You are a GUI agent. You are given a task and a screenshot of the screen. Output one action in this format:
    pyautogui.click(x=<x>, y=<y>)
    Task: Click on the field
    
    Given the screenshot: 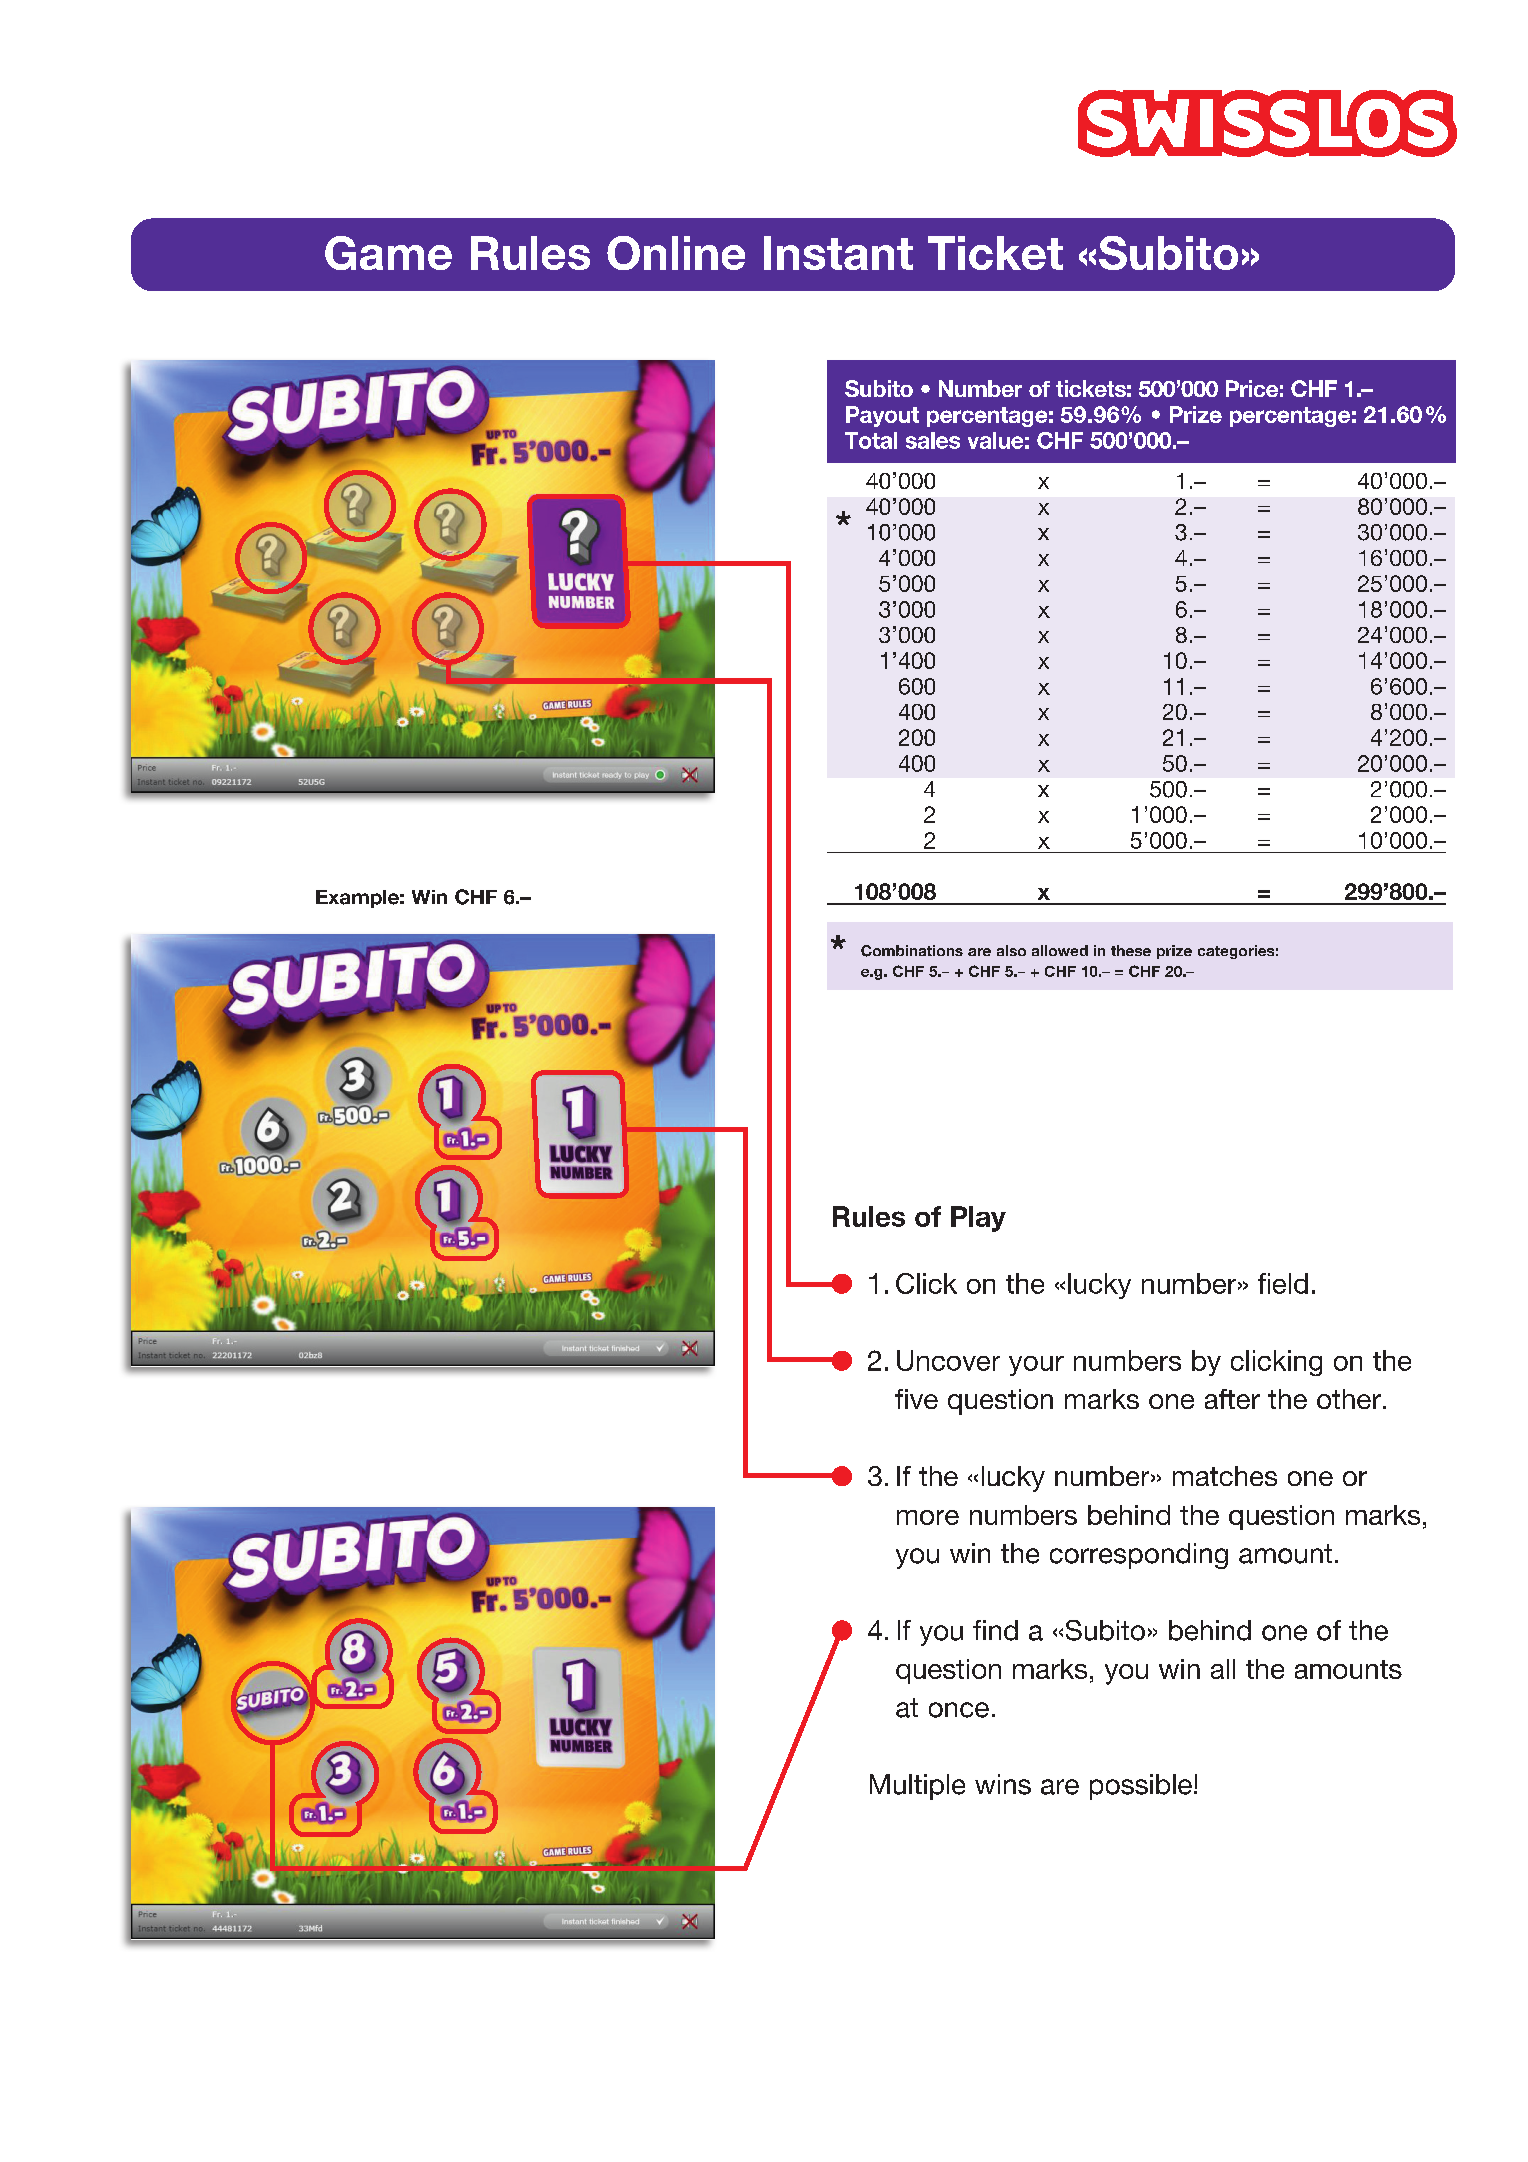 What is the action you would take?
    pyautogui.click(x=1283, y=1283)
